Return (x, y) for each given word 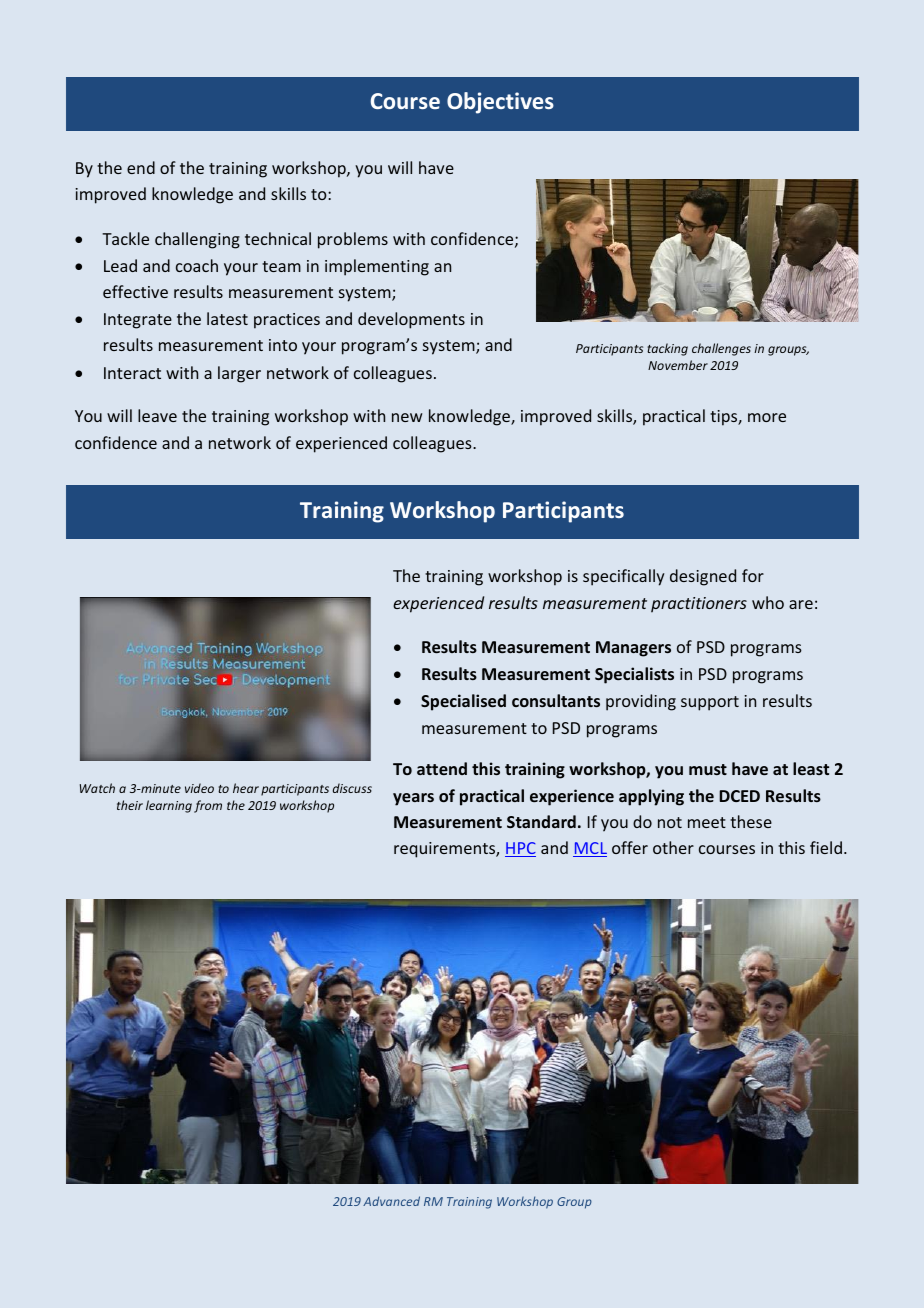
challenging (197, 240)
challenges (721, 349)
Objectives (500, 103)
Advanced (391, 1201)
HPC (520, 849)
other (673, 847)
